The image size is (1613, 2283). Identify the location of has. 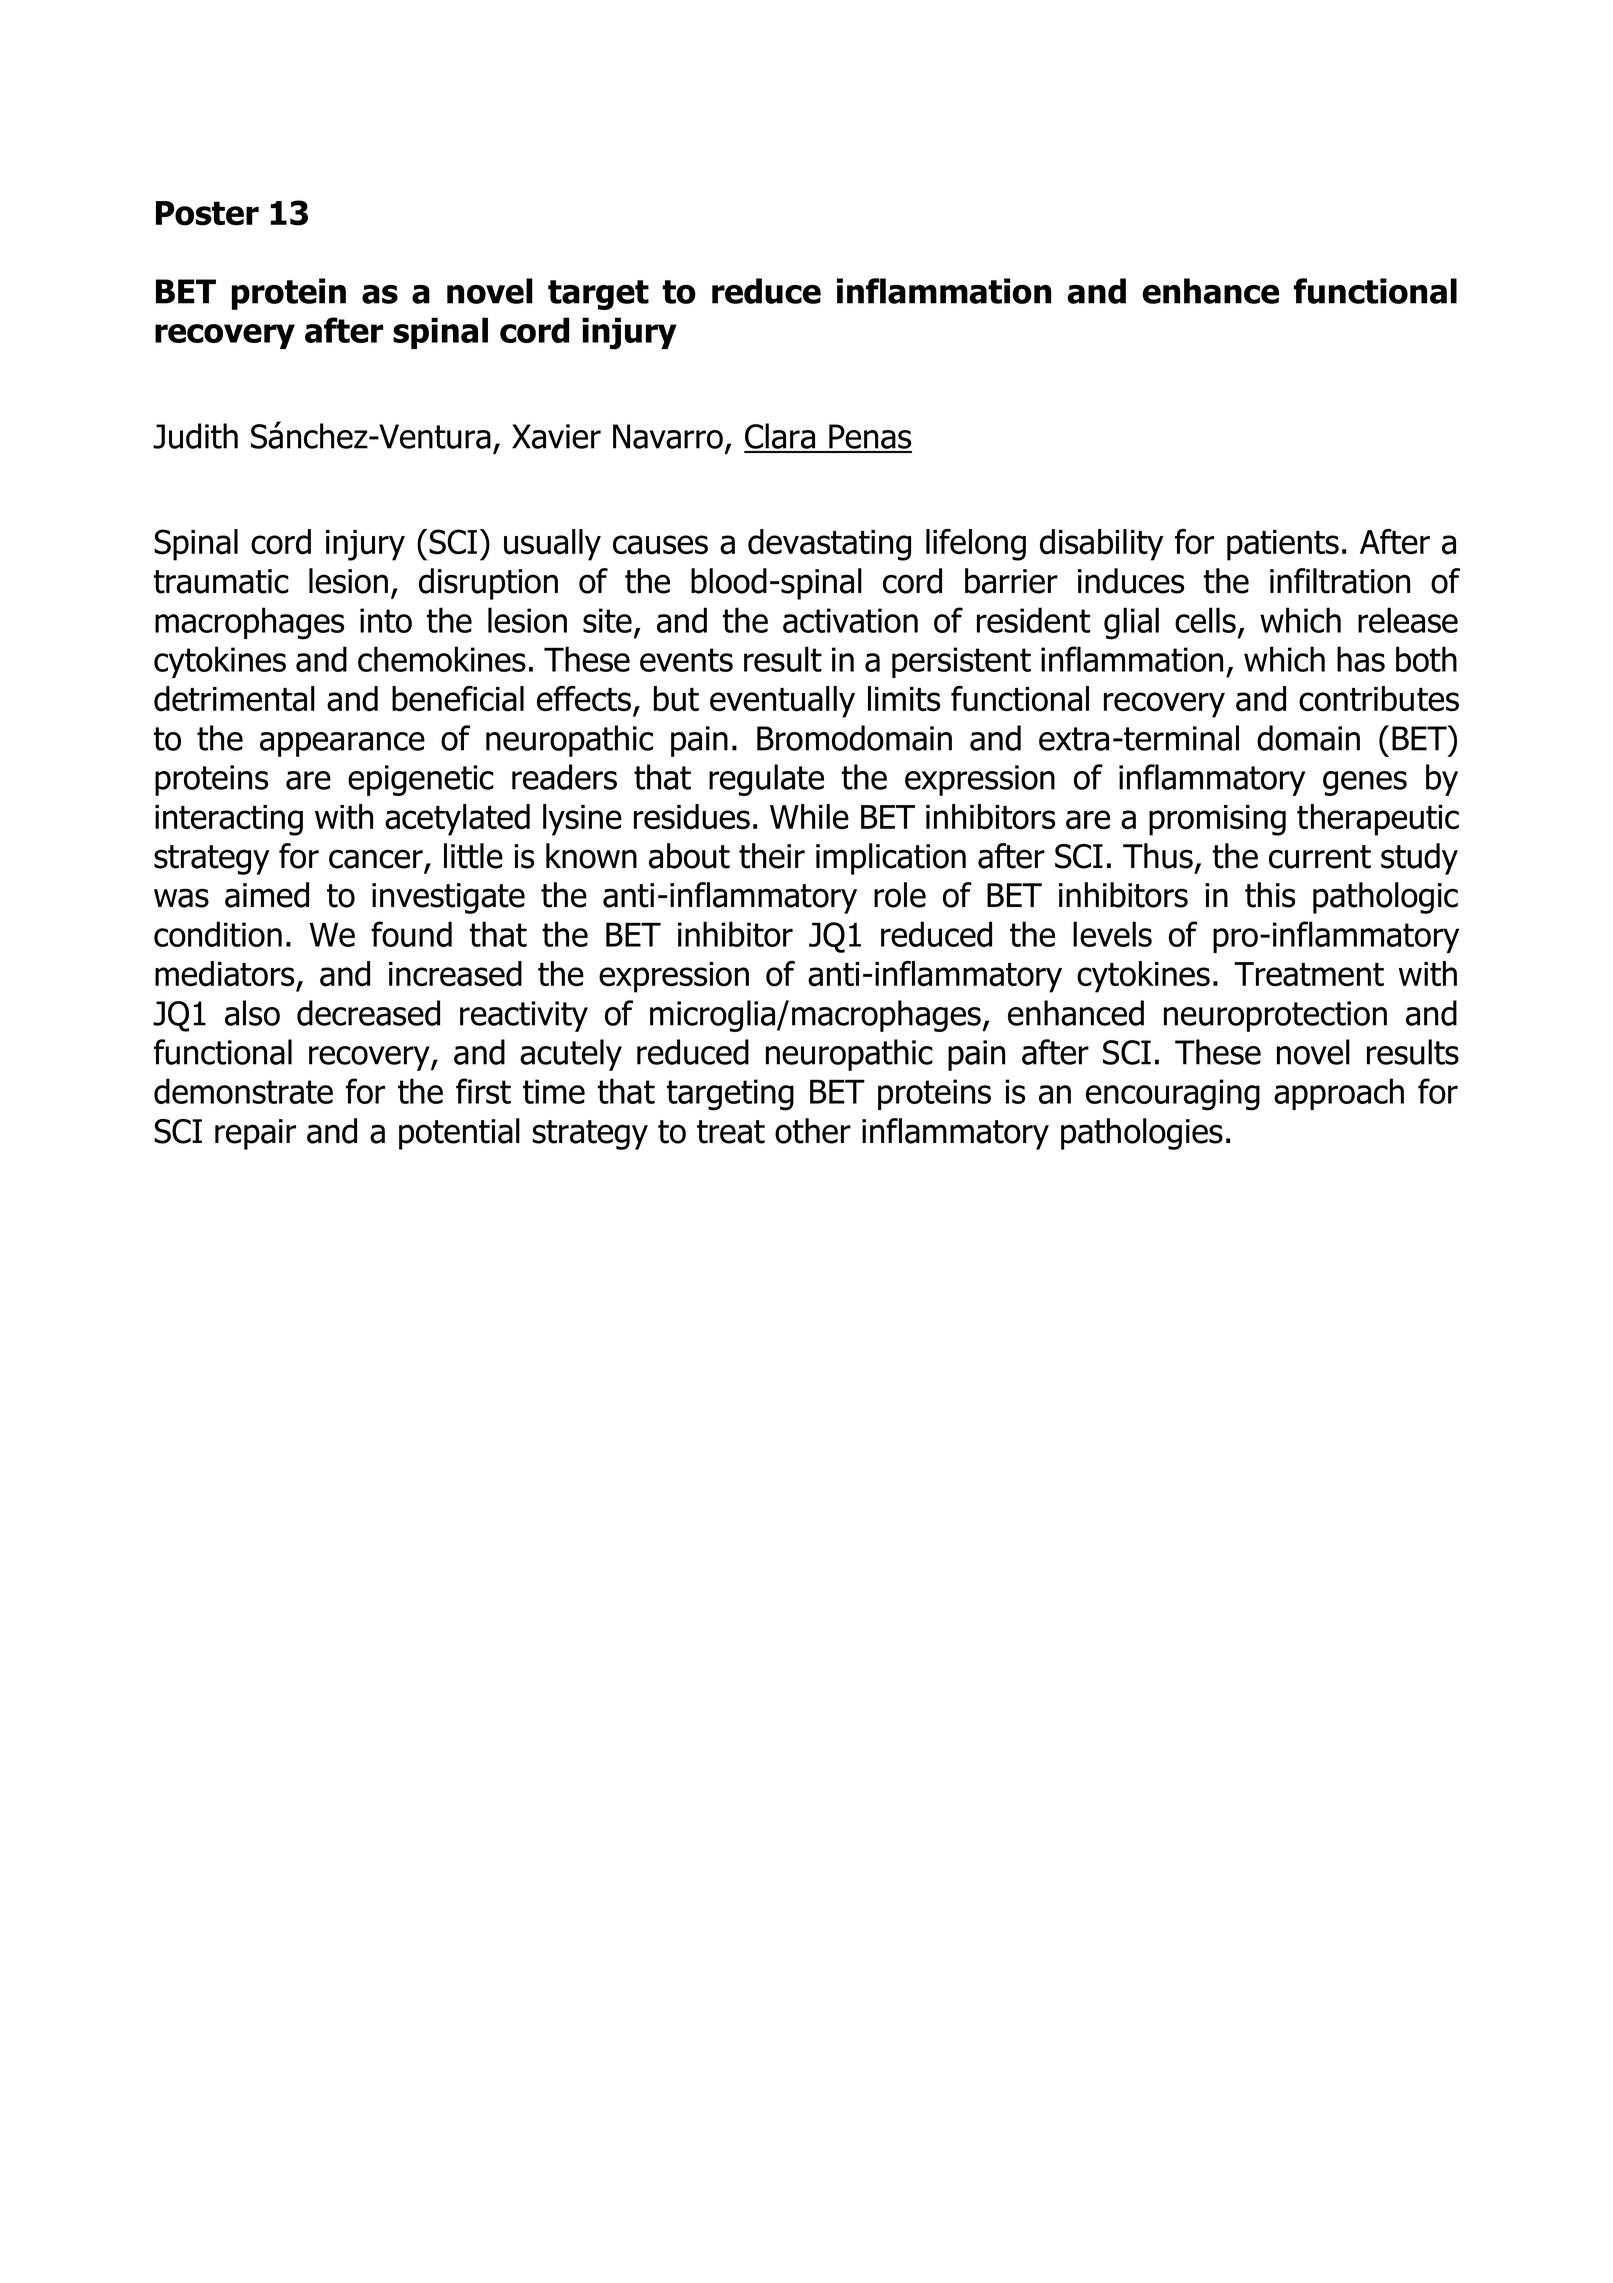
(1361, 659).
